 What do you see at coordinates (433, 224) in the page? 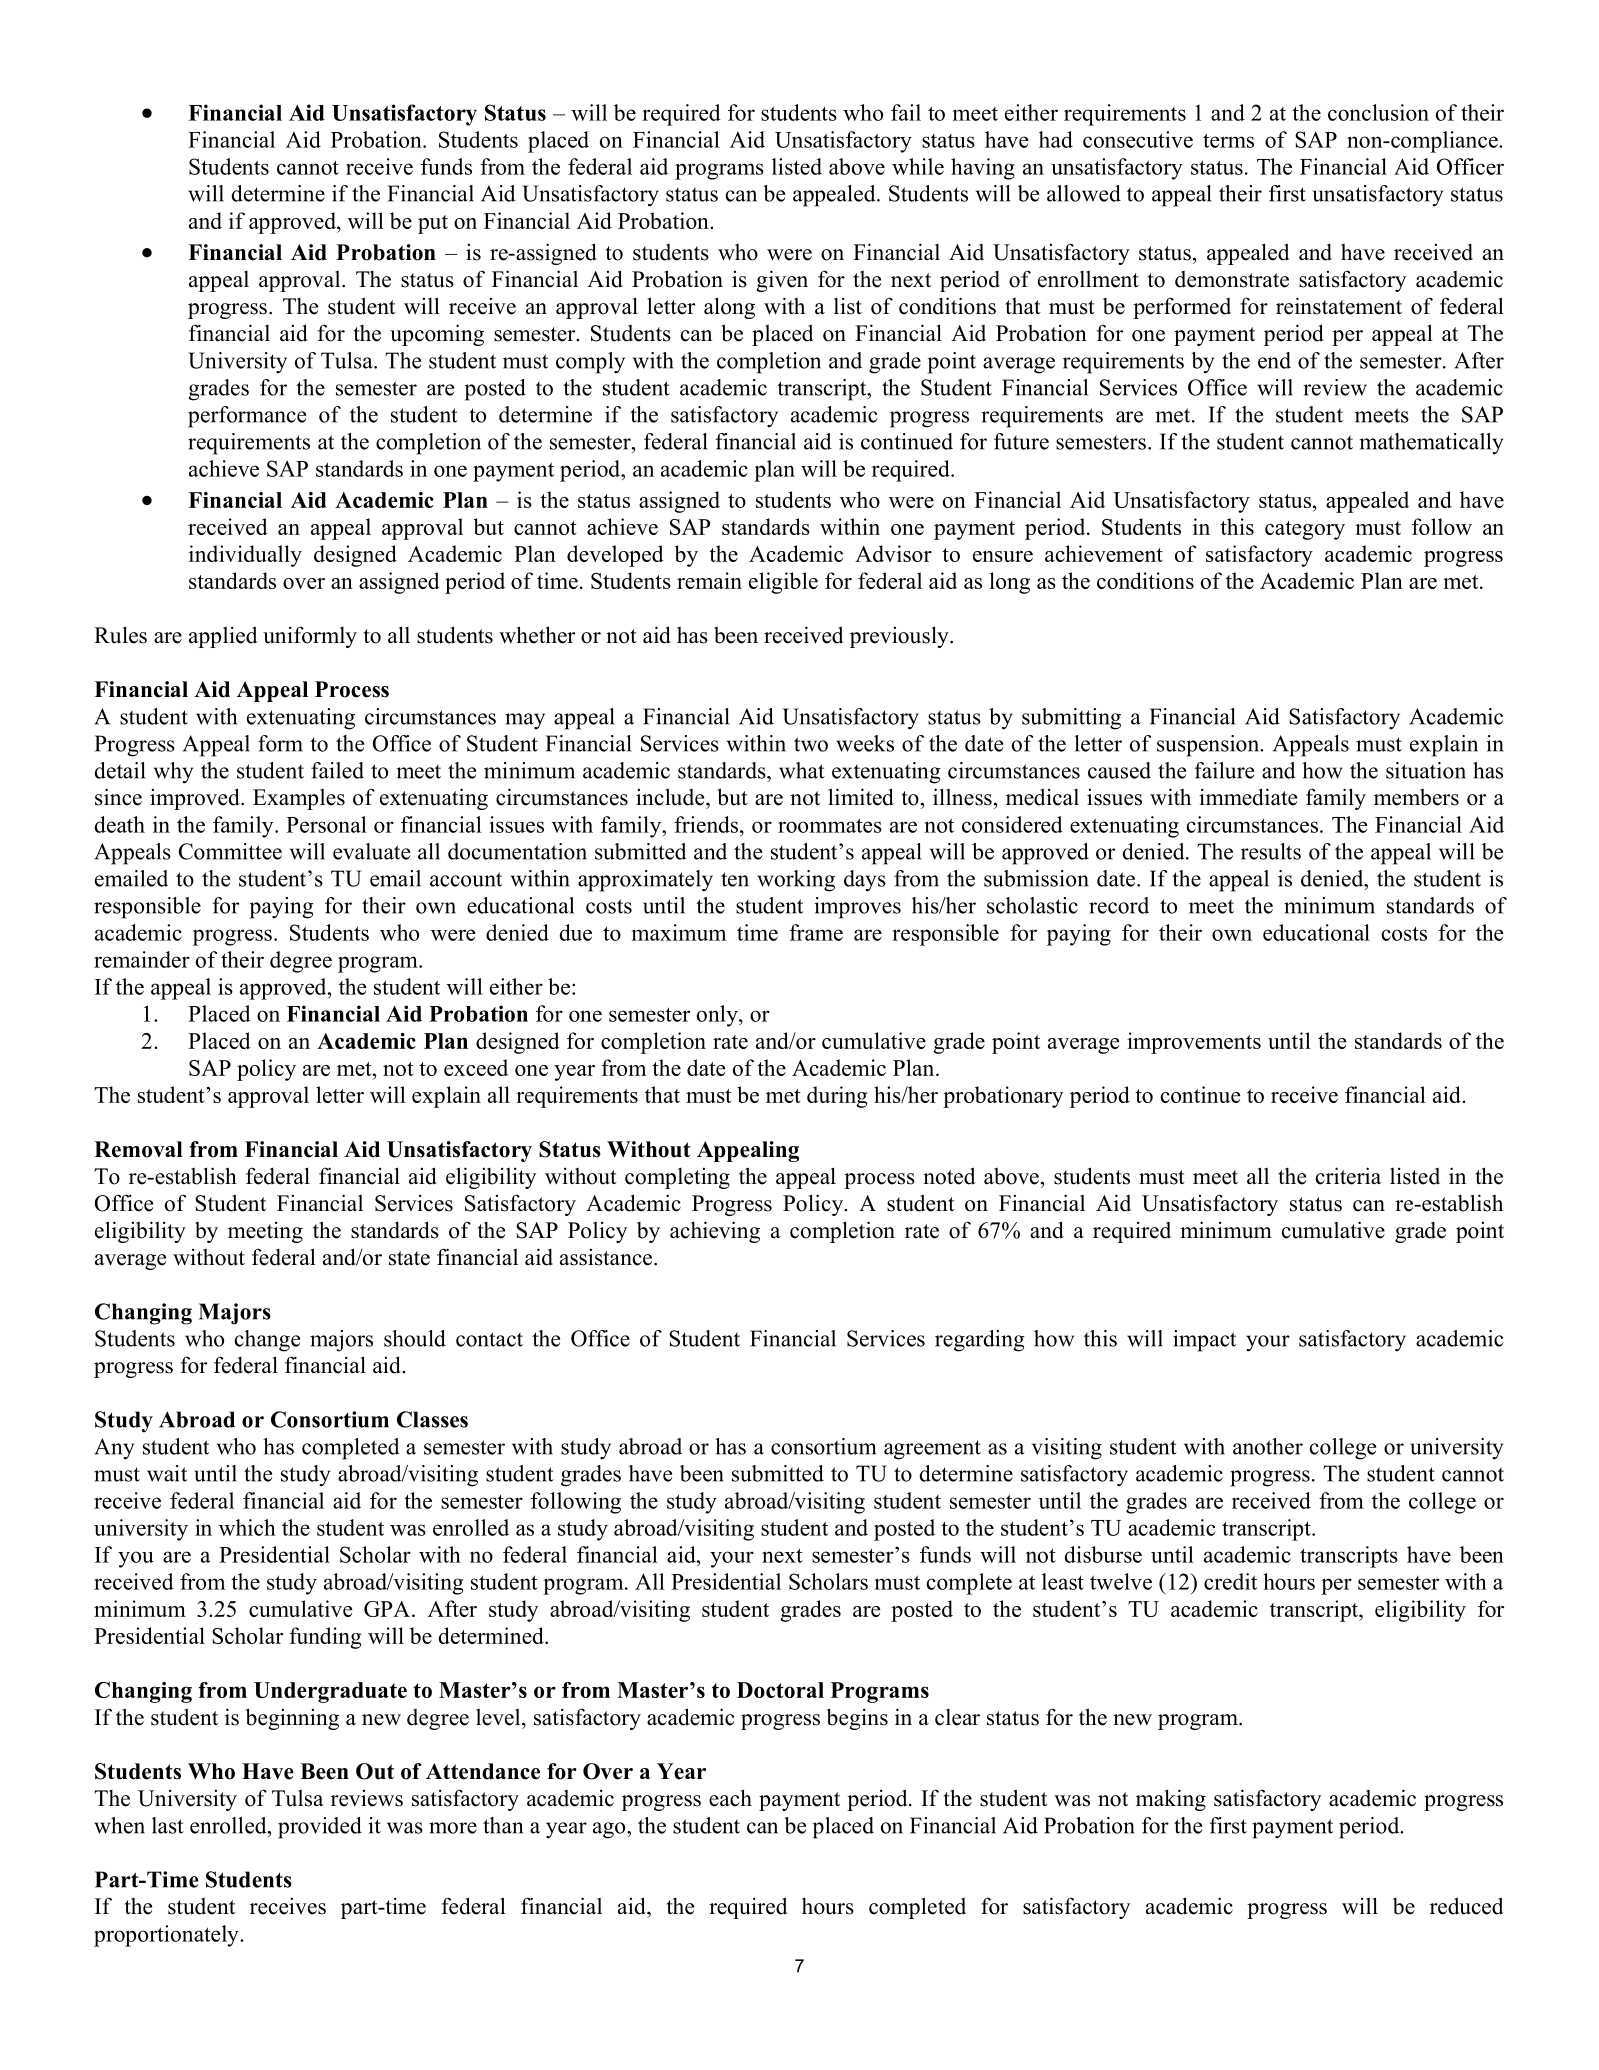
I see `put` at bounding box center [433, 224].
